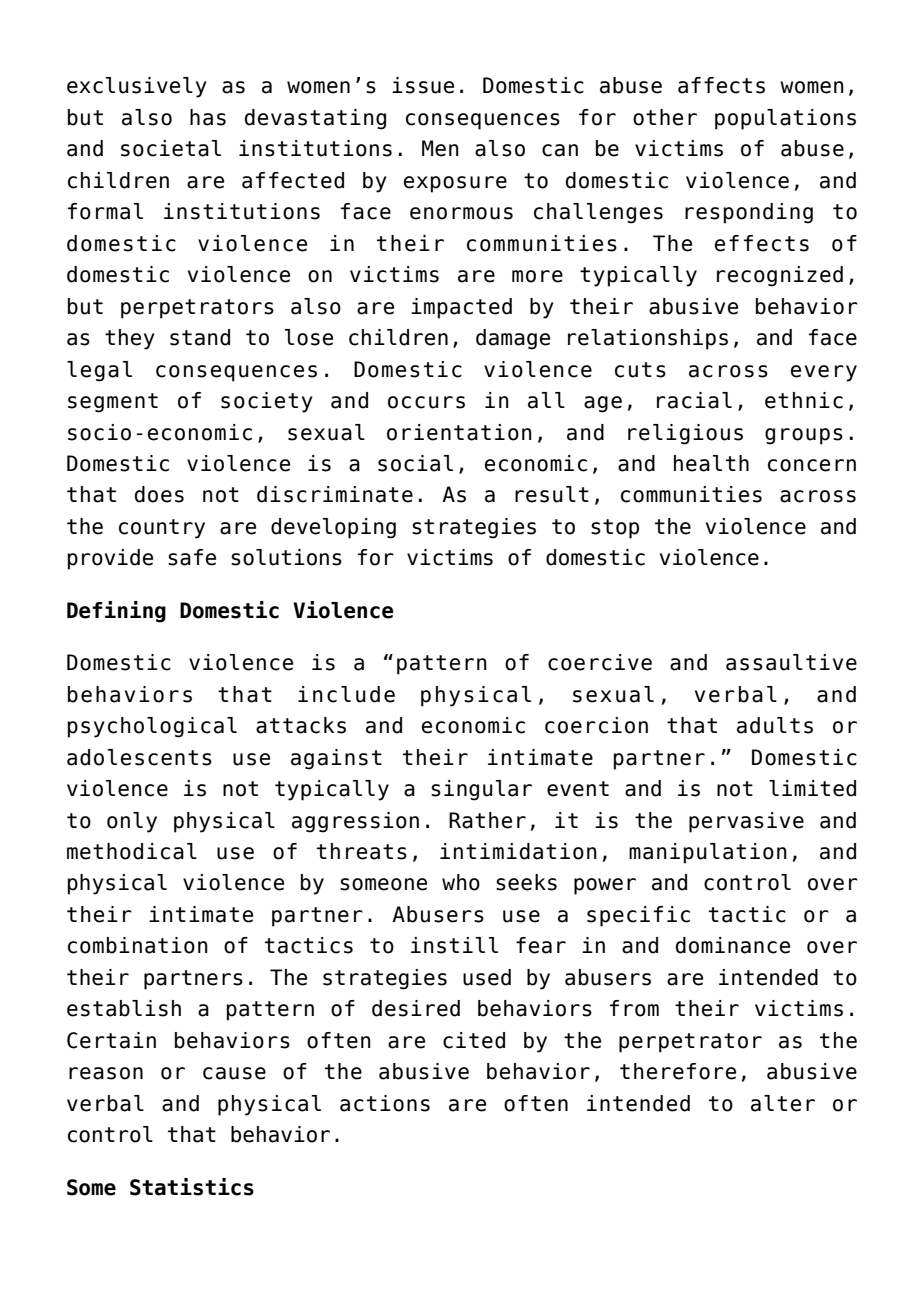 This screenshot has width=924, height=1308. Describe the element at coordinates (426, 402) in the screenshot. I see `occurs` at that location.
